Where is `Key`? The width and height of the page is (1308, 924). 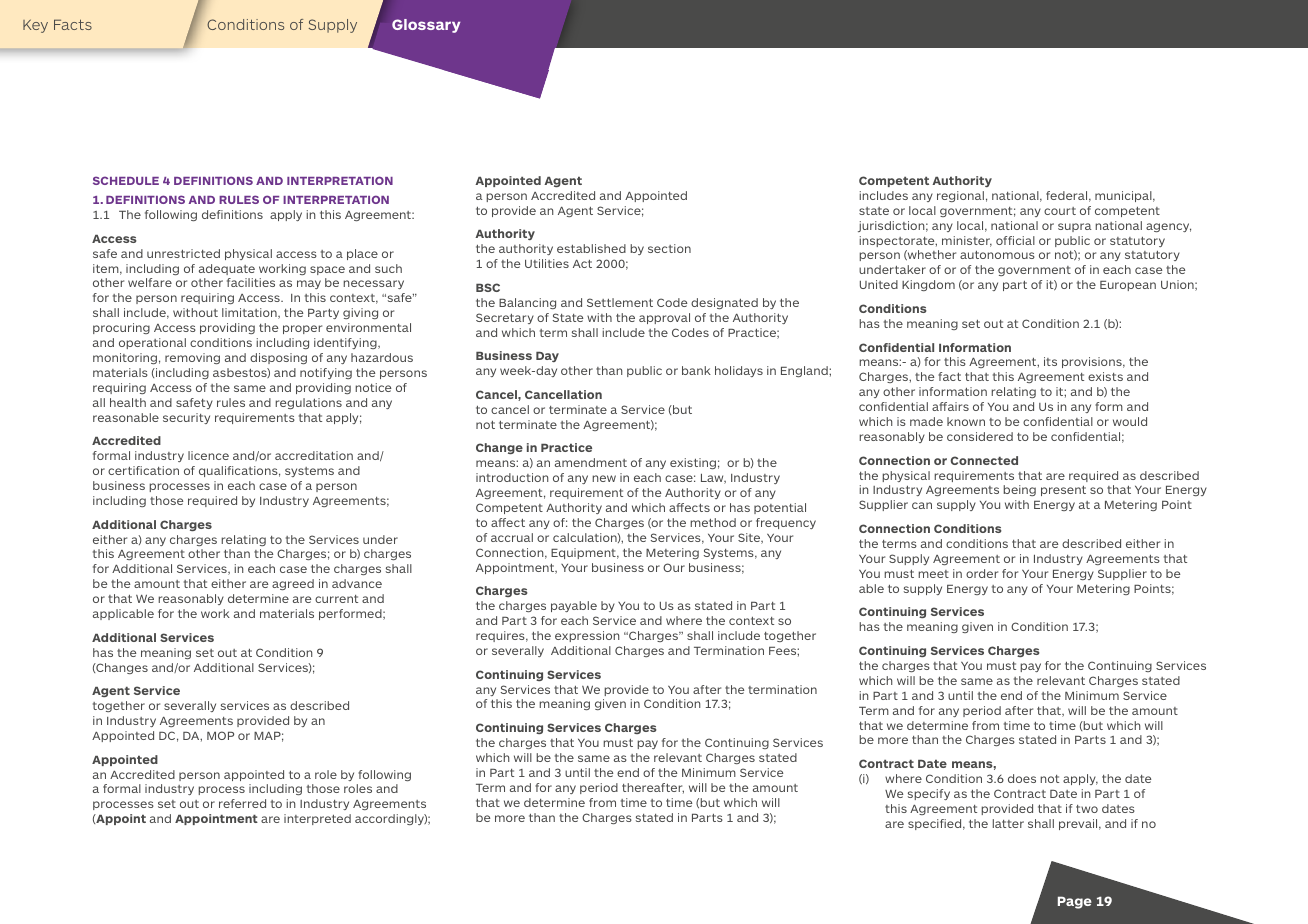 Key is located at coordinates (35, 26).
